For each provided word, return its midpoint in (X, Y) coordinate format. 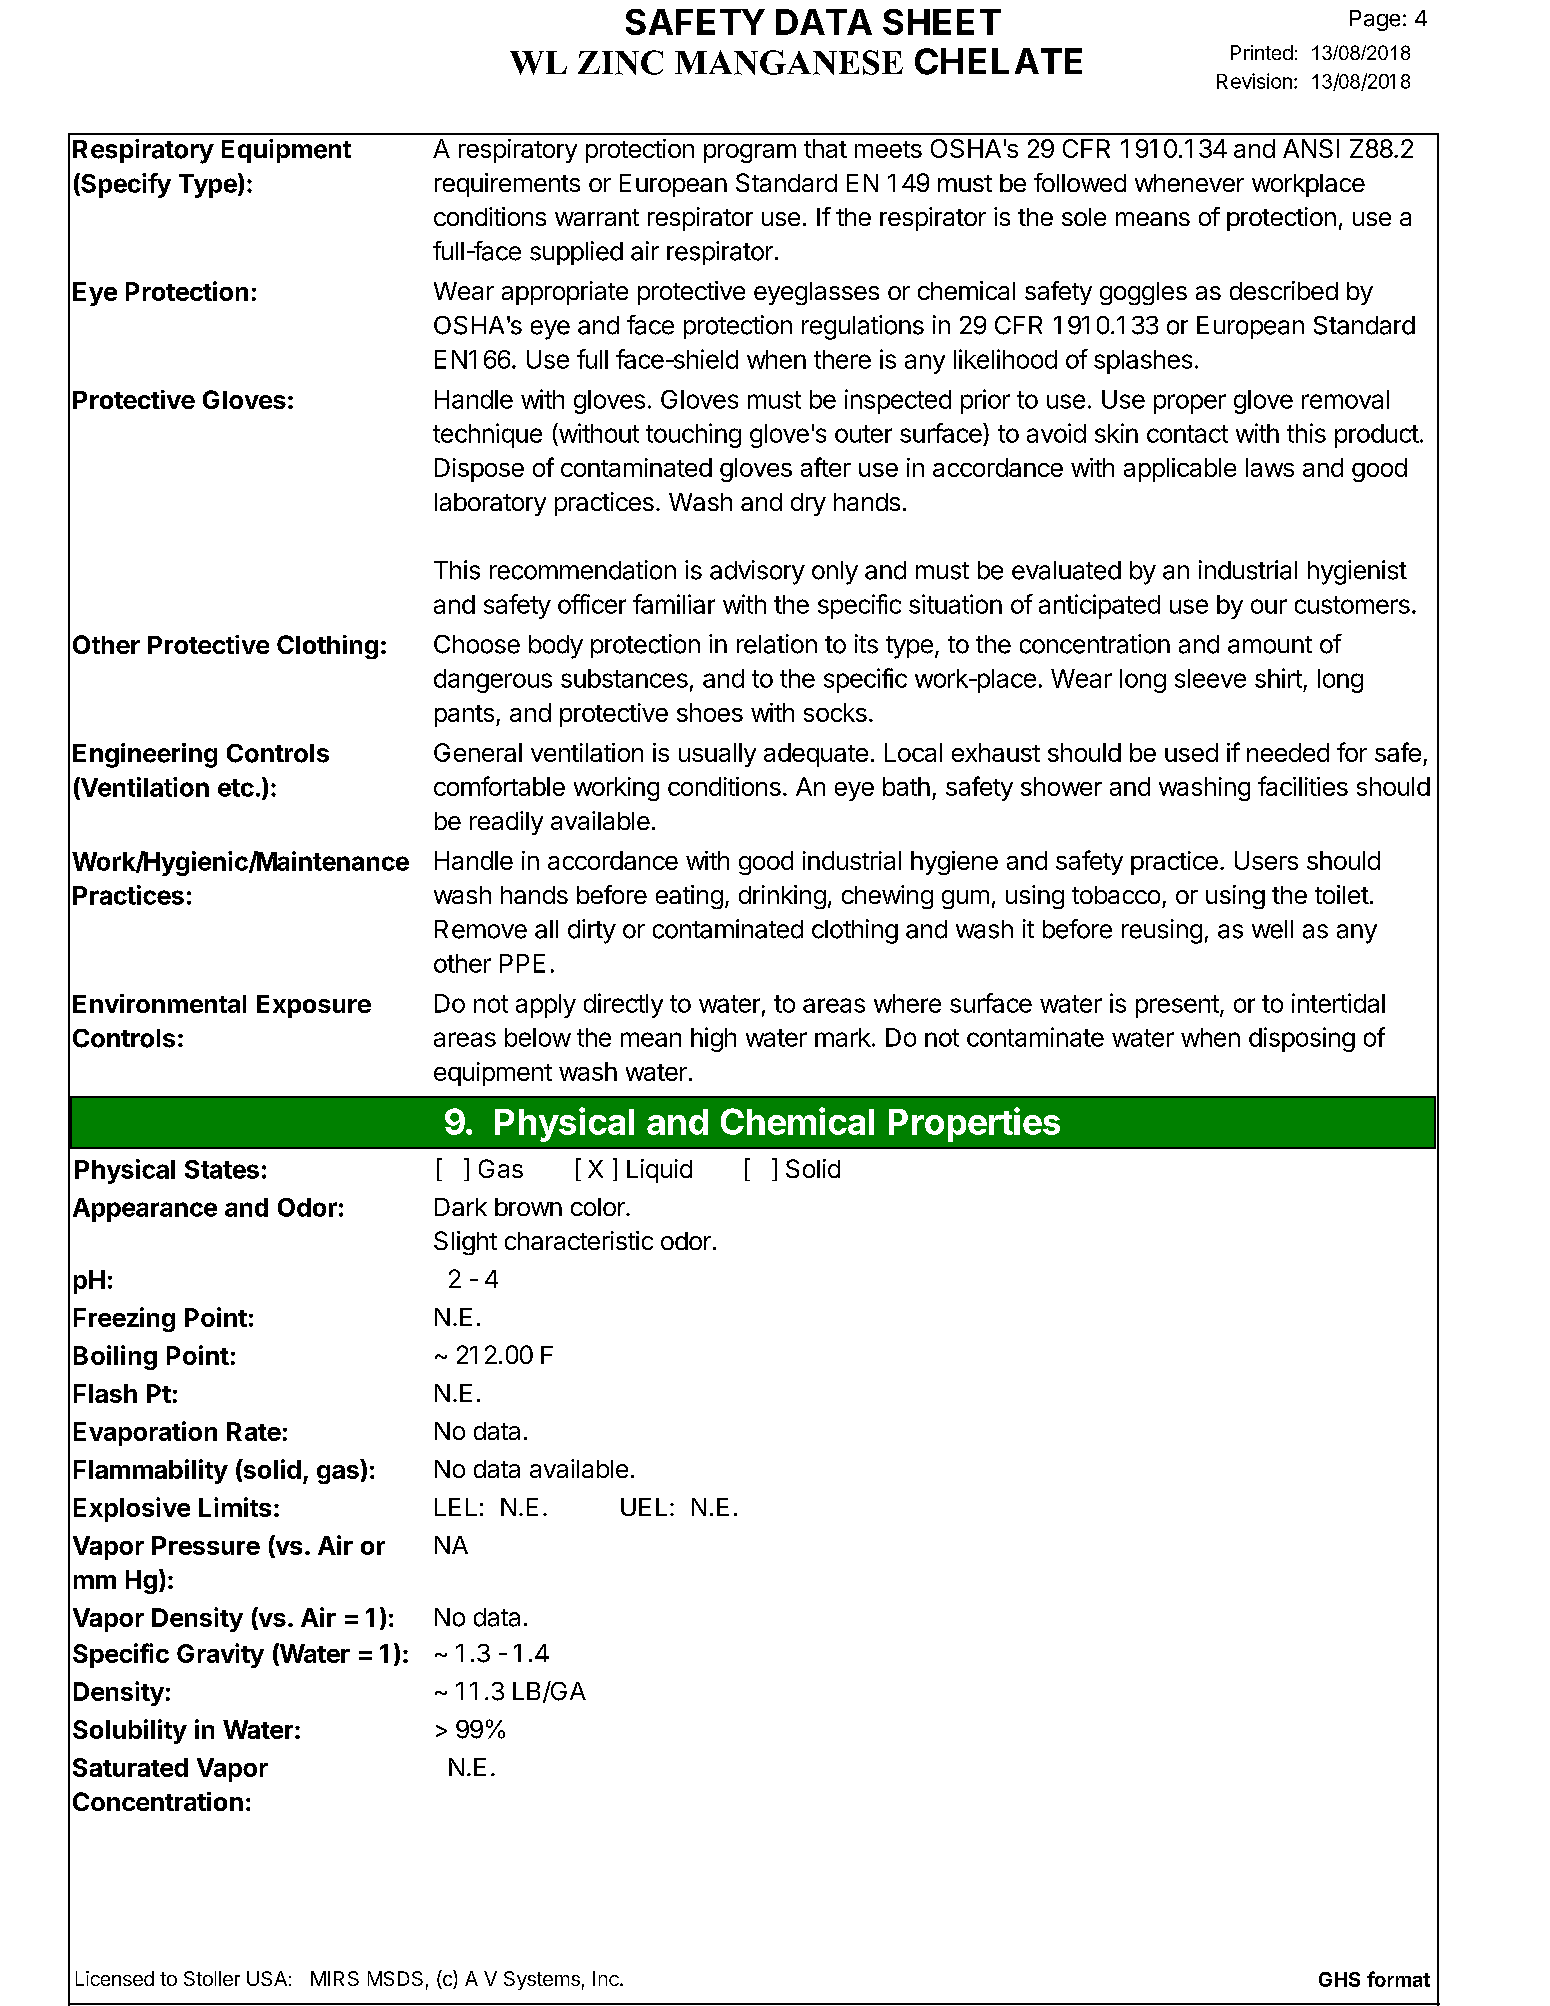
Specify (125, 185)
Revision (1254, 81)
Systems (542, 1980)
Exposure (314, 1006)
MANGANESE (789, 62)
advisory (757, 572)
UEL (644, 1507)
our (1269, 606)
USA (267, 1978)
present (1177, 1006)
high (713, 1039)
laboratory (490, 504)
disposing (1302, 1039)
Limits (235, 1507)
